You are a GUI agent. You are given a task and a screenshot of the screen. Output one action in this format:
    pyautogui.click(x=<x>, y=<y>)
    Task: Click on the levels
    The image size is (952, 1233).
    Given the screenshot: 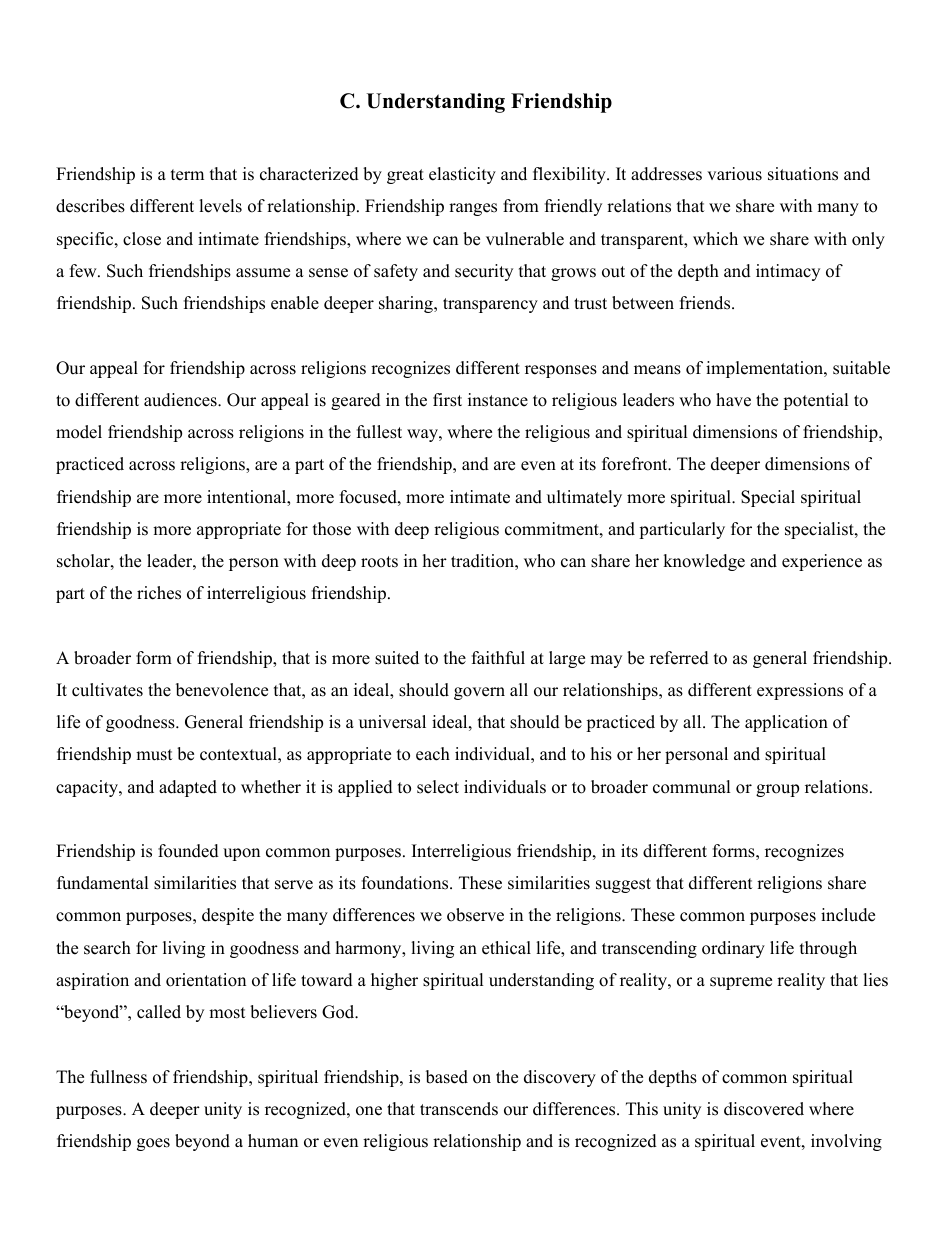 What is the action you would take?
    pyautogui.click(x=220, y=206)
